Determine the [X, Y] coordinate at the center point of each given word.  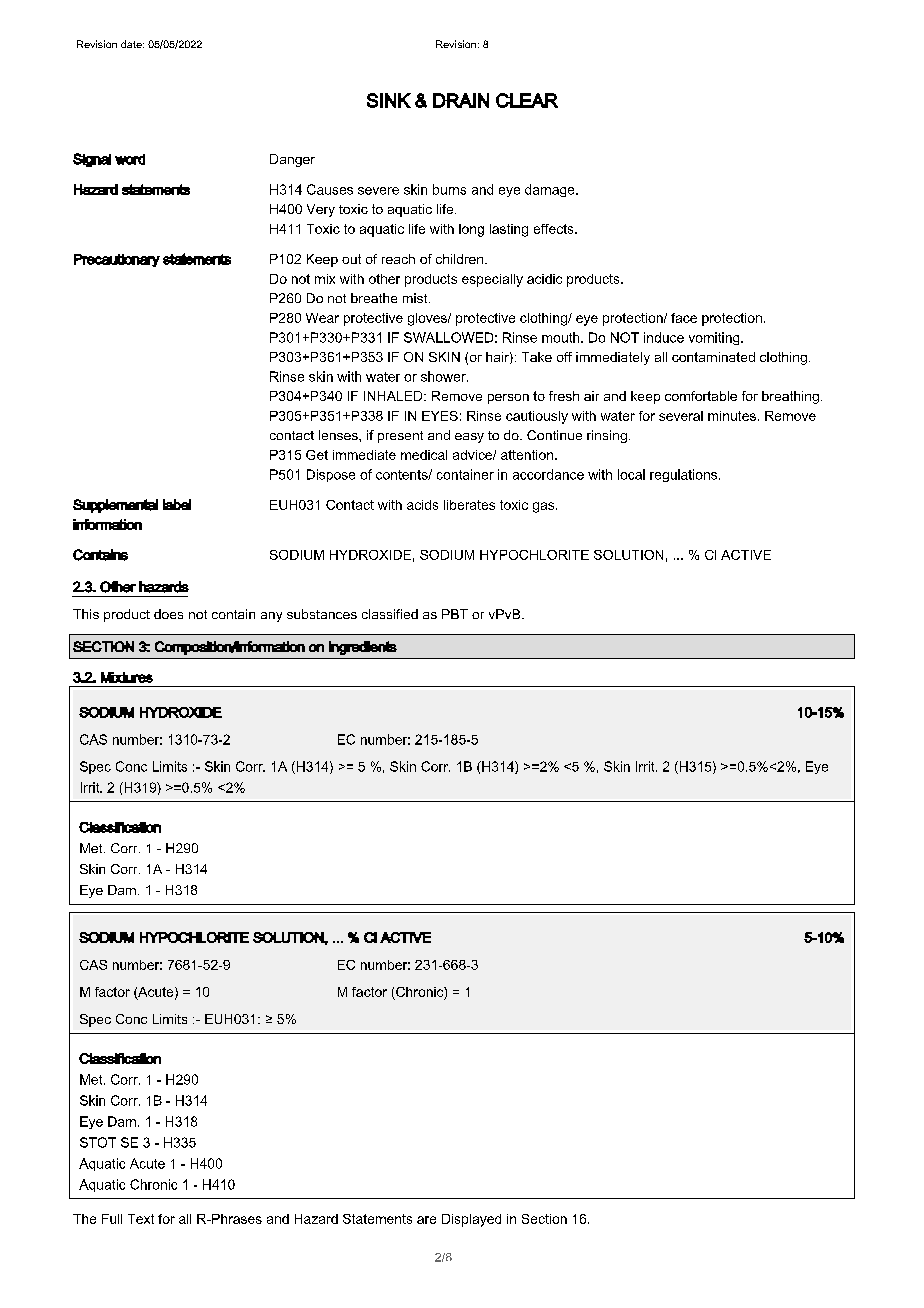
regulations [685, 475]
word [130, 159]
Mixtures [127, 677]
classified [390, 614]
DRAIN [461, 100]
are [426, 1220]
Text [141, 1219]
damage [551, 190]
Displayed [471, 1220]
